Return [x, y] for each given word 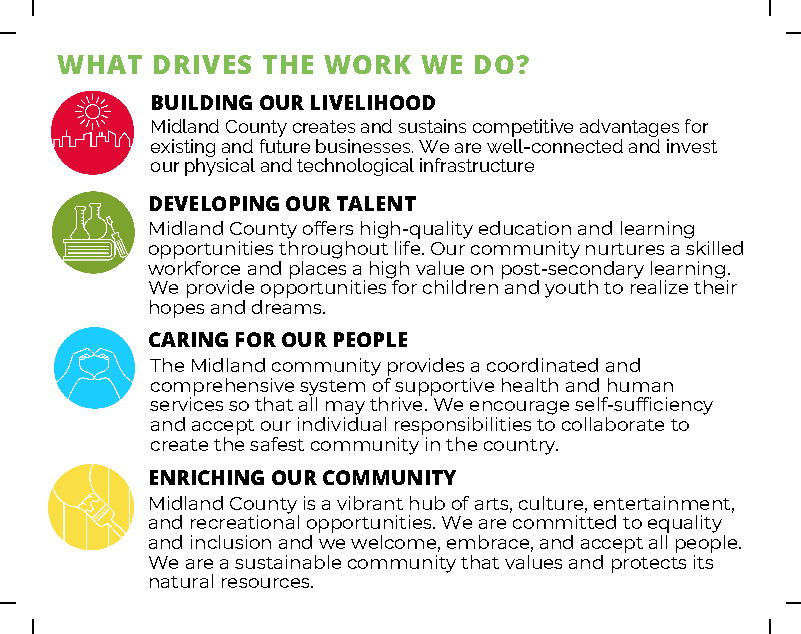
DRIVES [202, 64]
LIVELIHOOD [373, 102]
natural [181, 581]
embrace [488, 542]
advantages [629, 129]
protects [649, 565]
